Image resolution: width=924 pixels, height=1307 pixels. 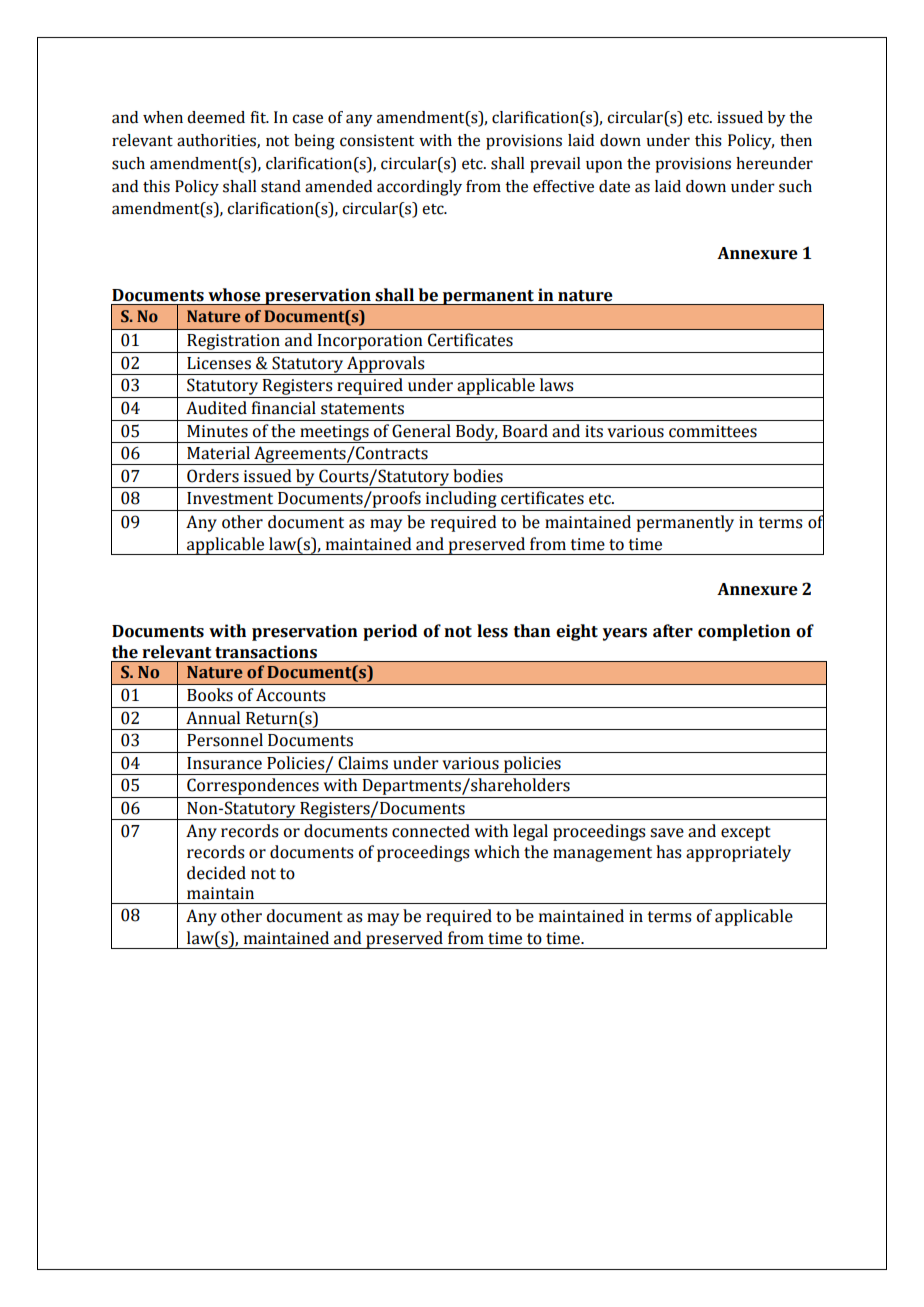 I want to click on fit, so click(x=259, y=117).
